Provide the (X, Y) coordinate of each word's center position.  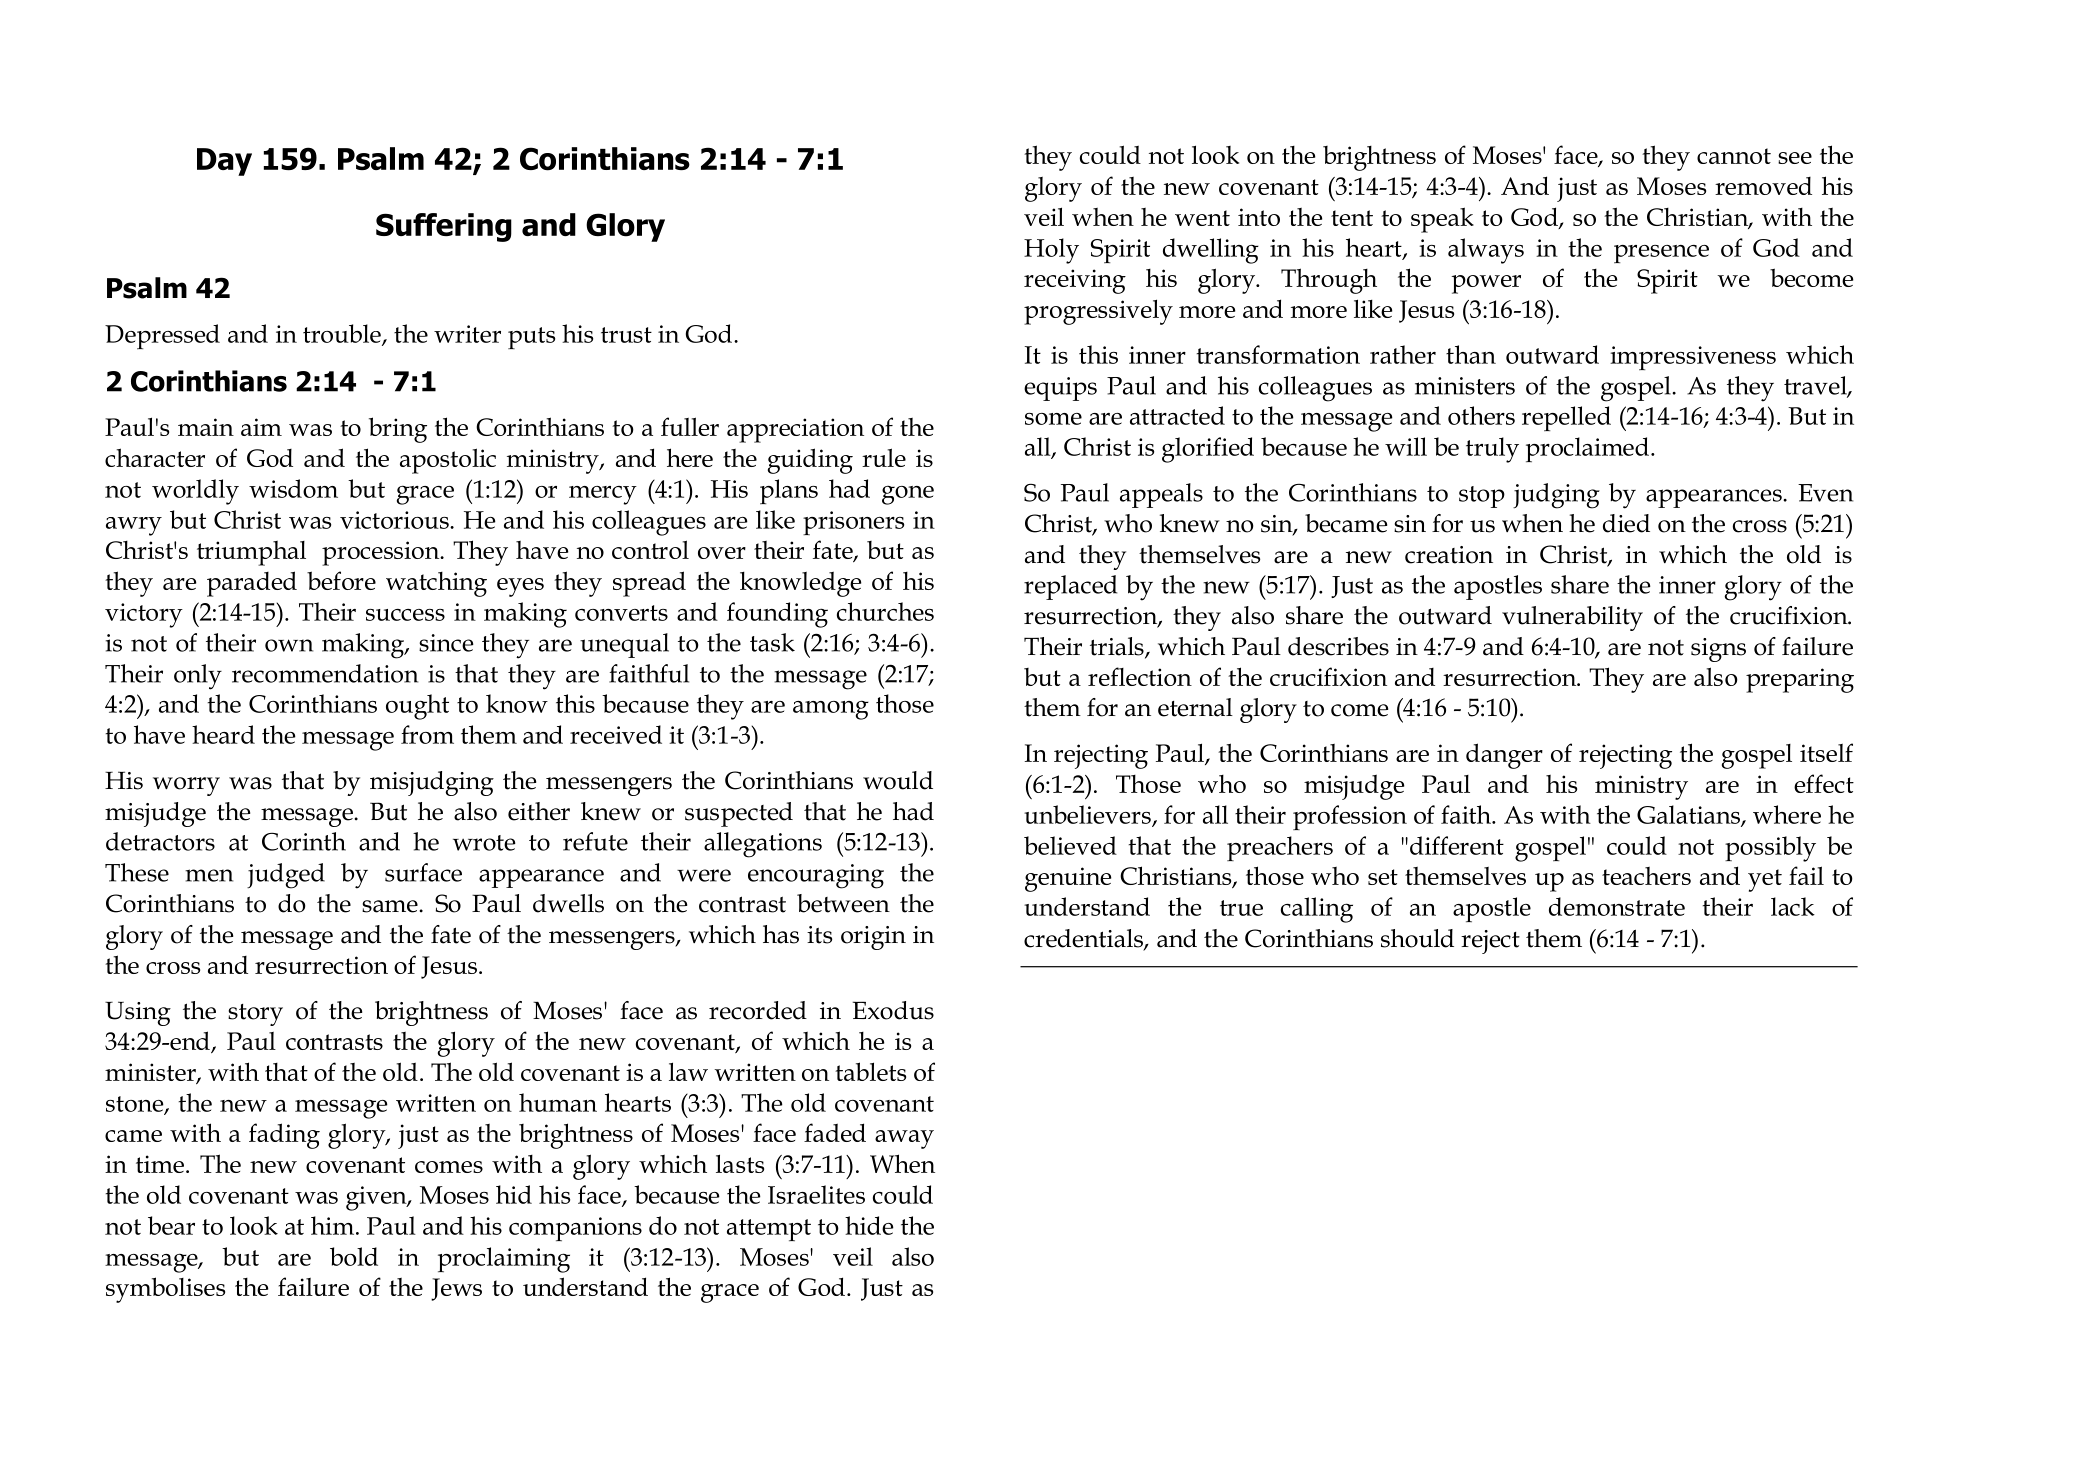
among (831, 710)
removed (1763, 186)
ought (417, 707)
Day (224, 162)
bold (354, 1256)
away (904, 1139)
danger (1504, 756)
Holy (1051, 251)
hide (869, 1225)
